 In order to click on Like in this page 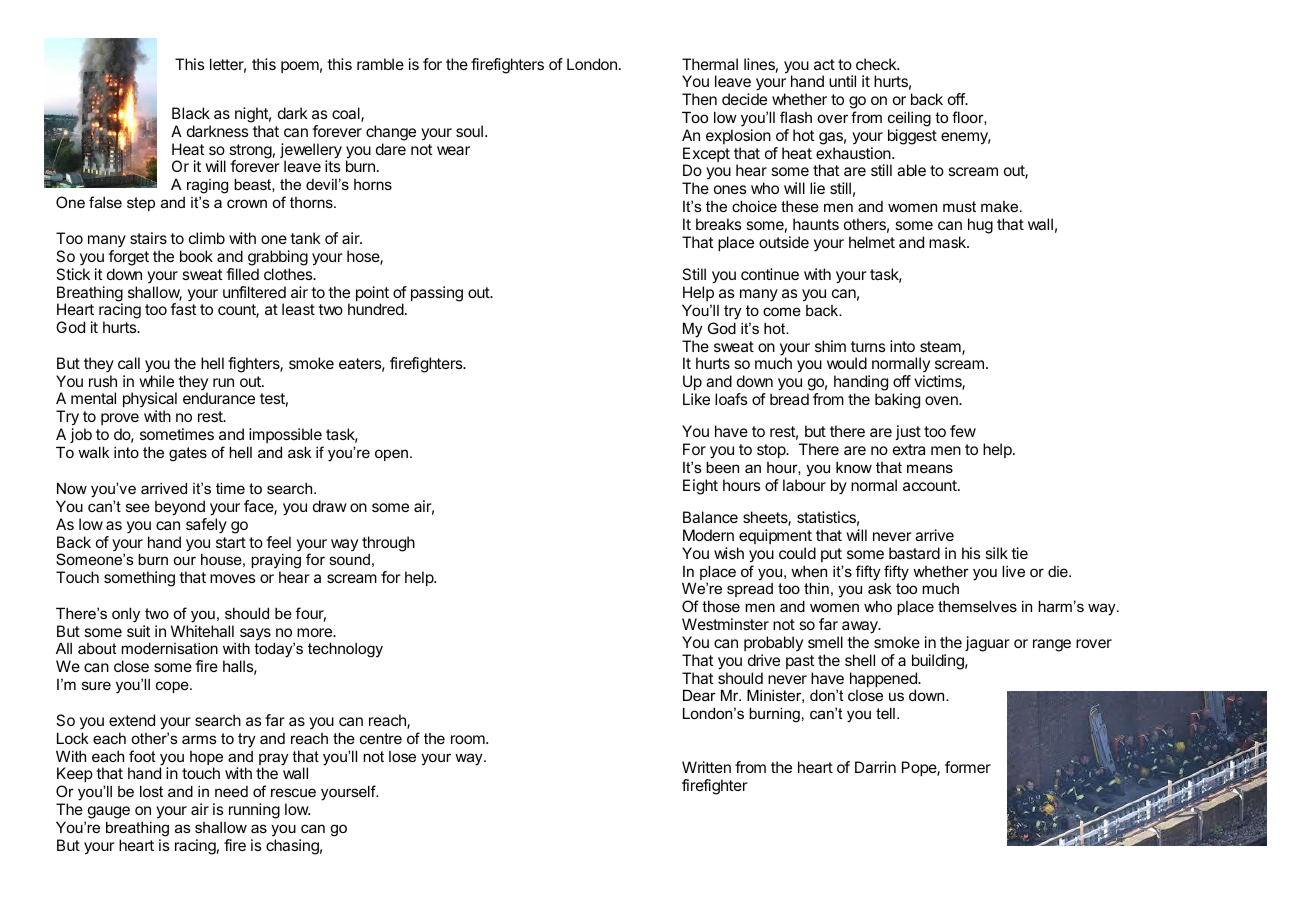, I will do `click(696, 399)`.
